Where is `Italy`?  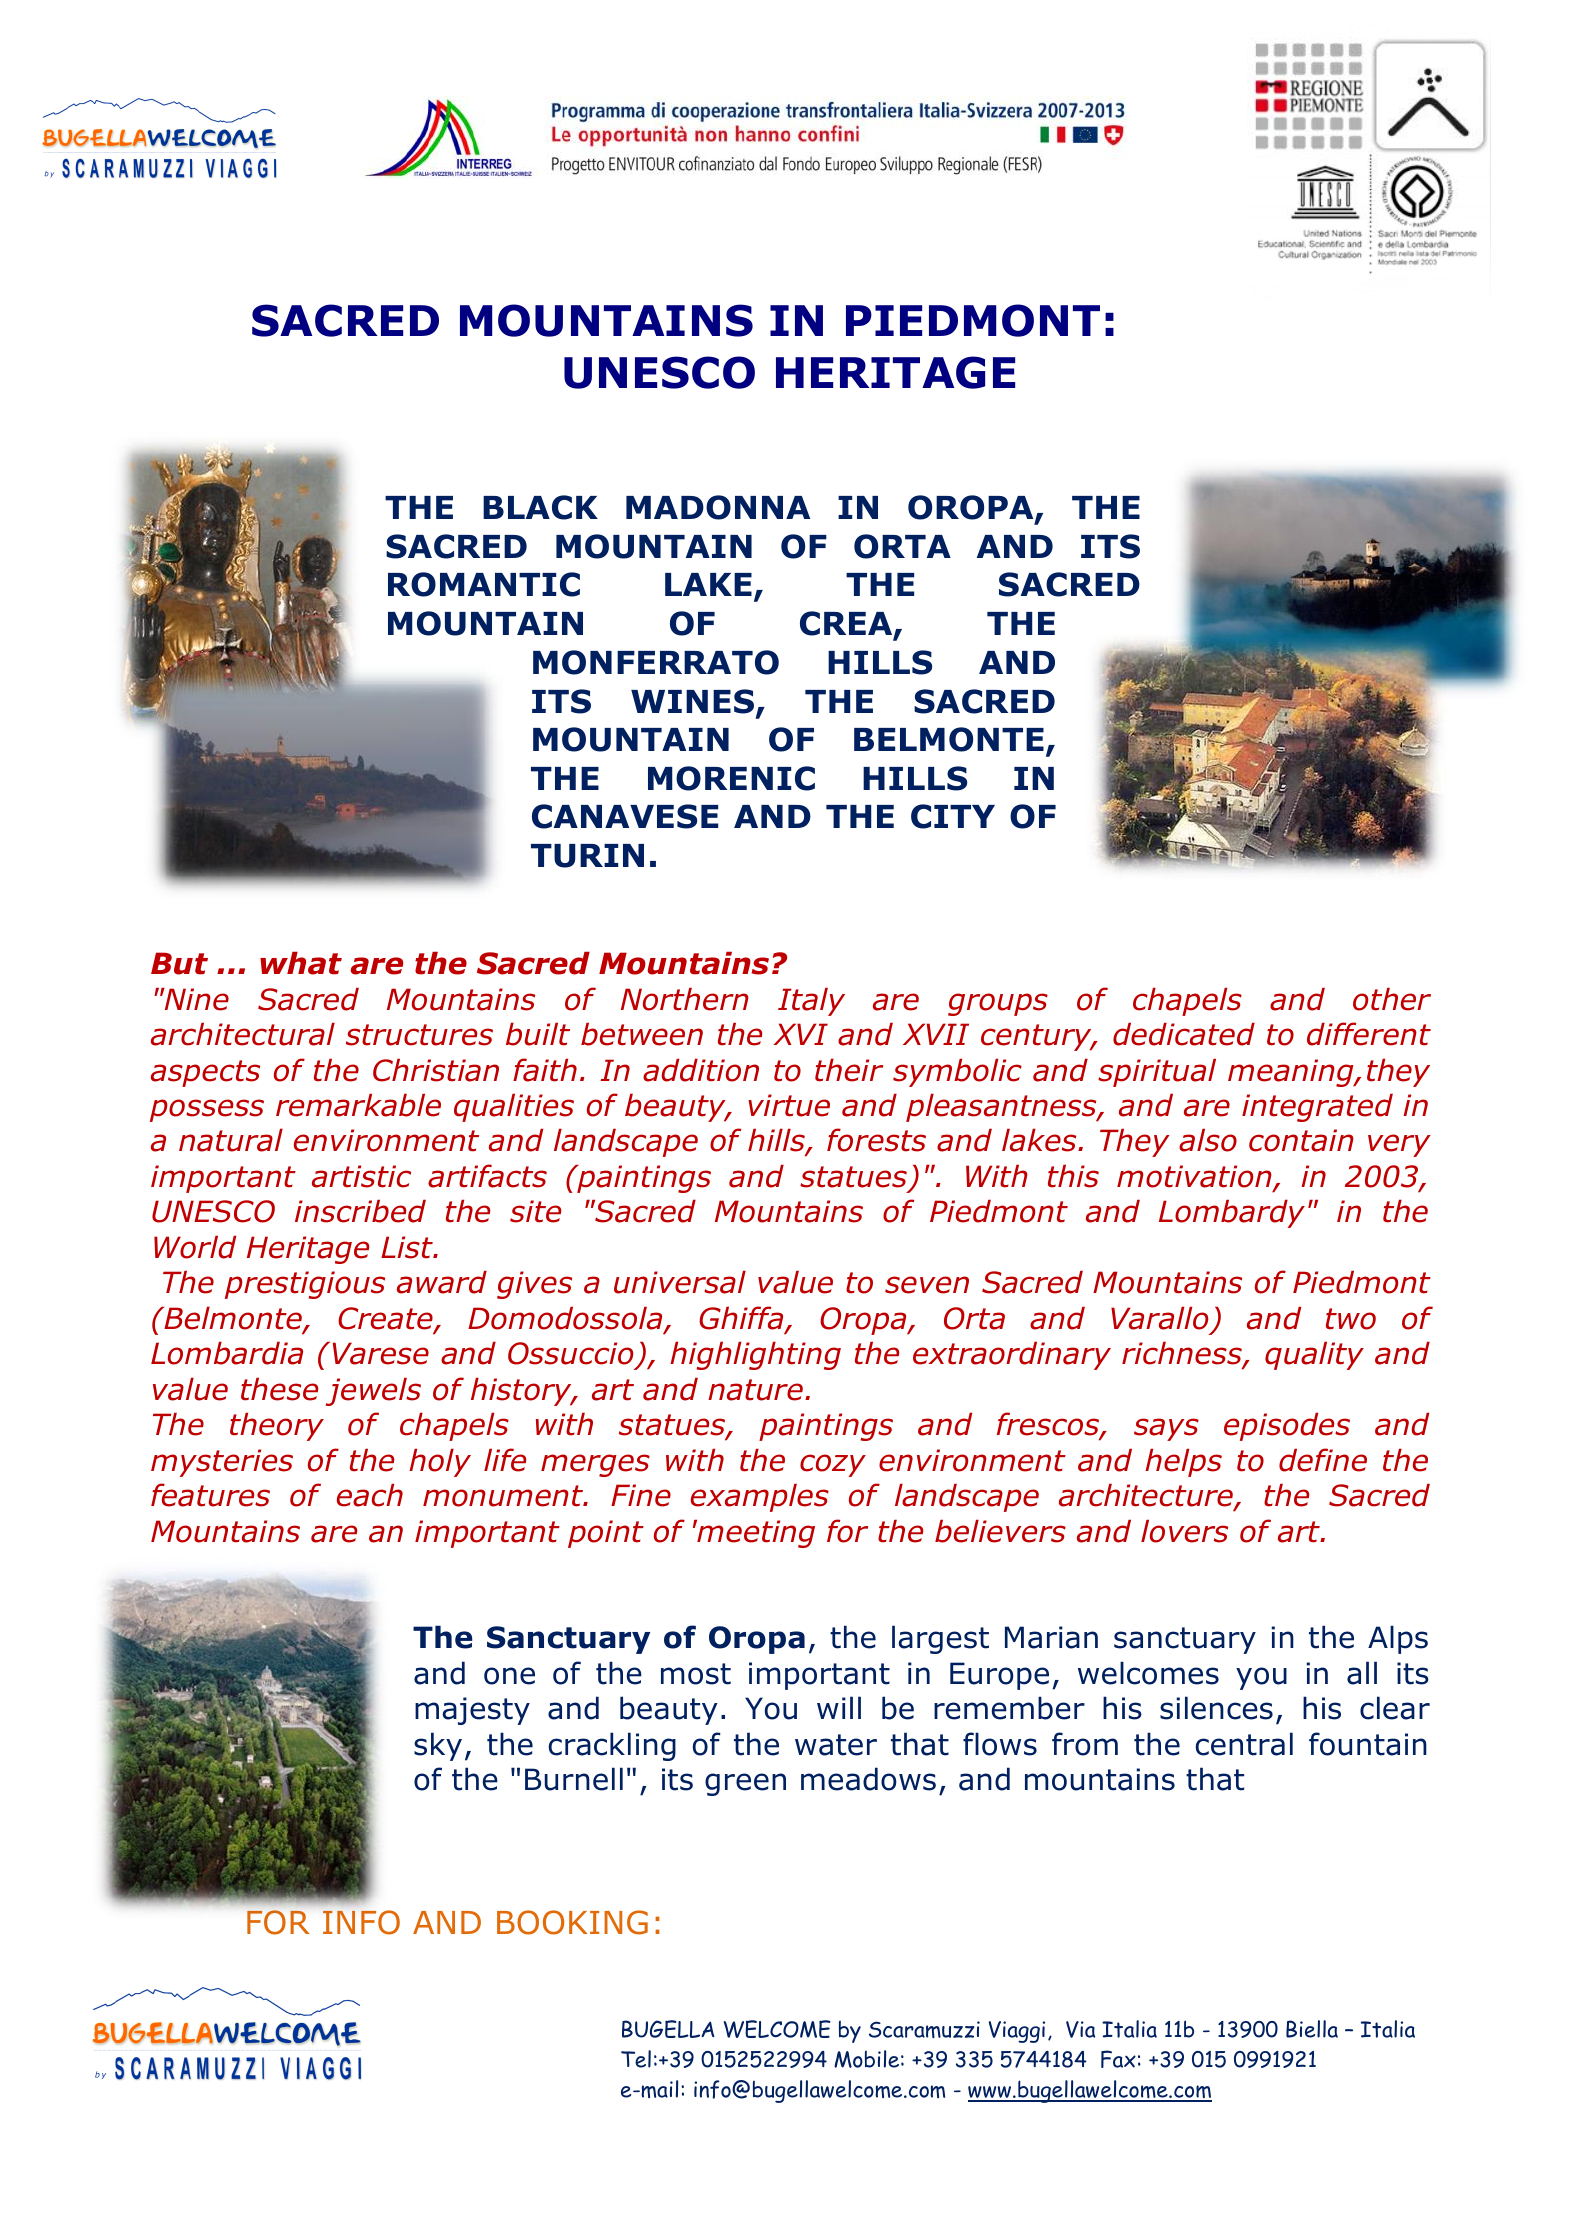 Italy is located at coordinates (811, 1002).
